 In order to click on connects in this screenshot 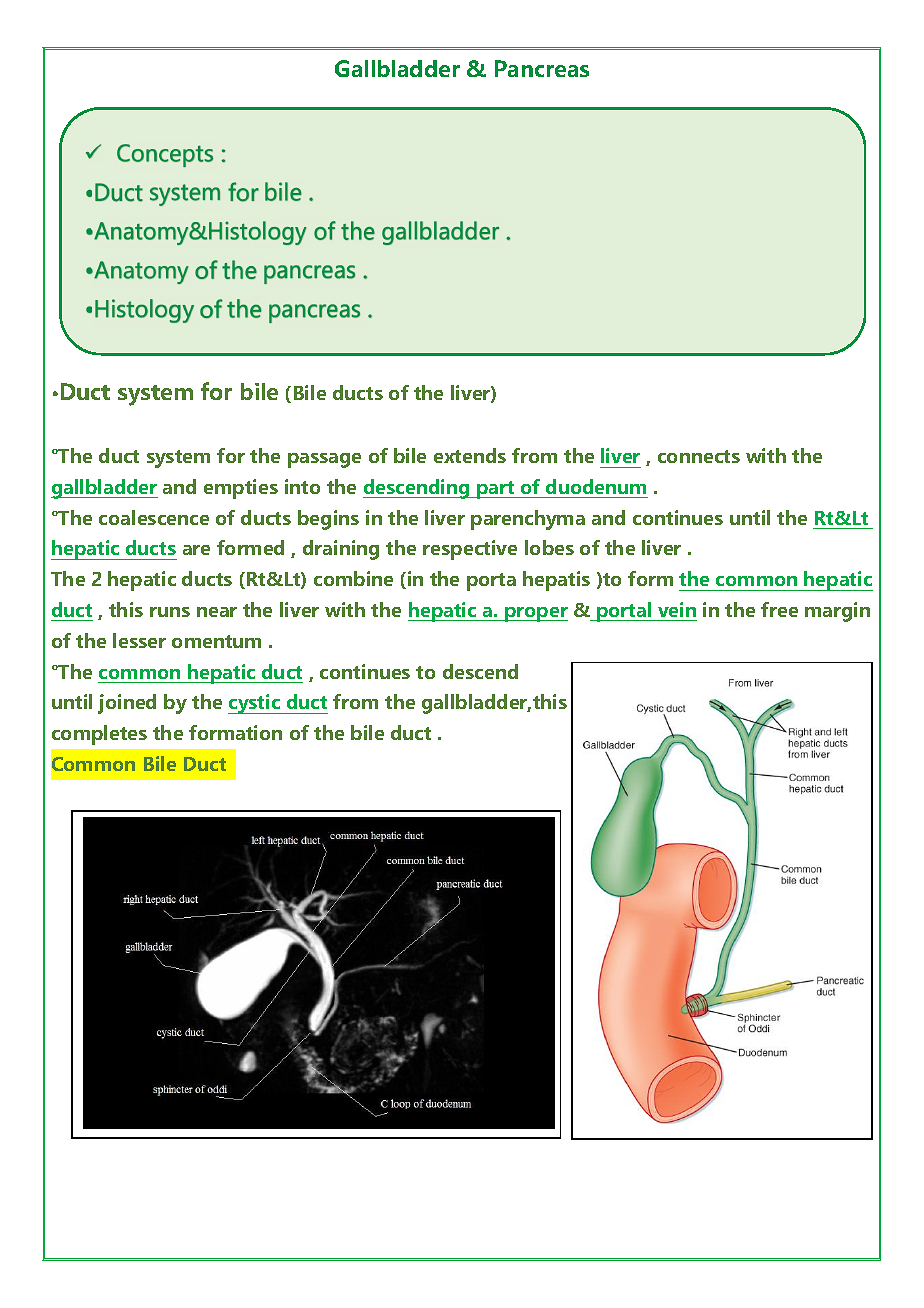, I will do `click(699, 456)`.
